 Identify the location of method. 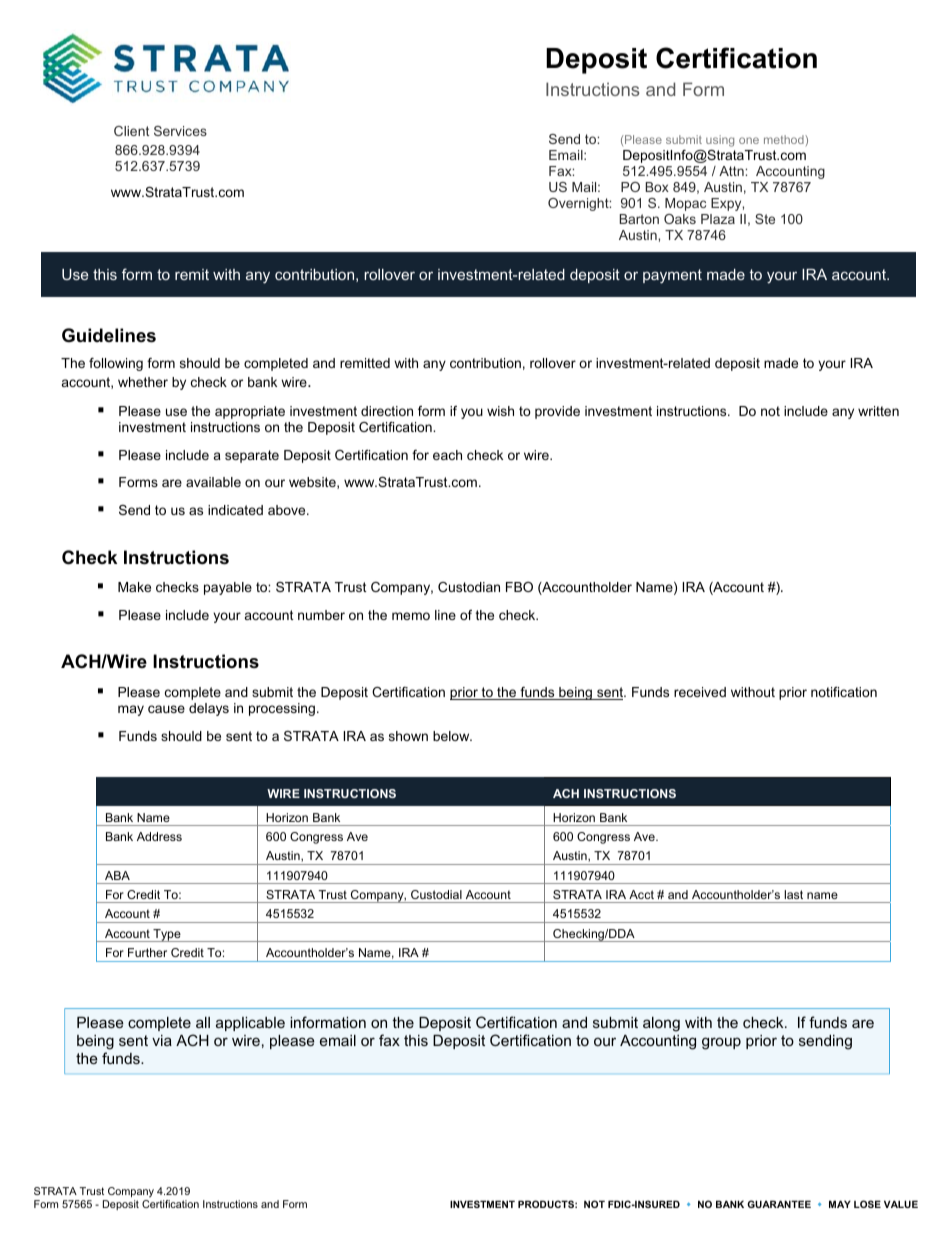
(785, 139).
